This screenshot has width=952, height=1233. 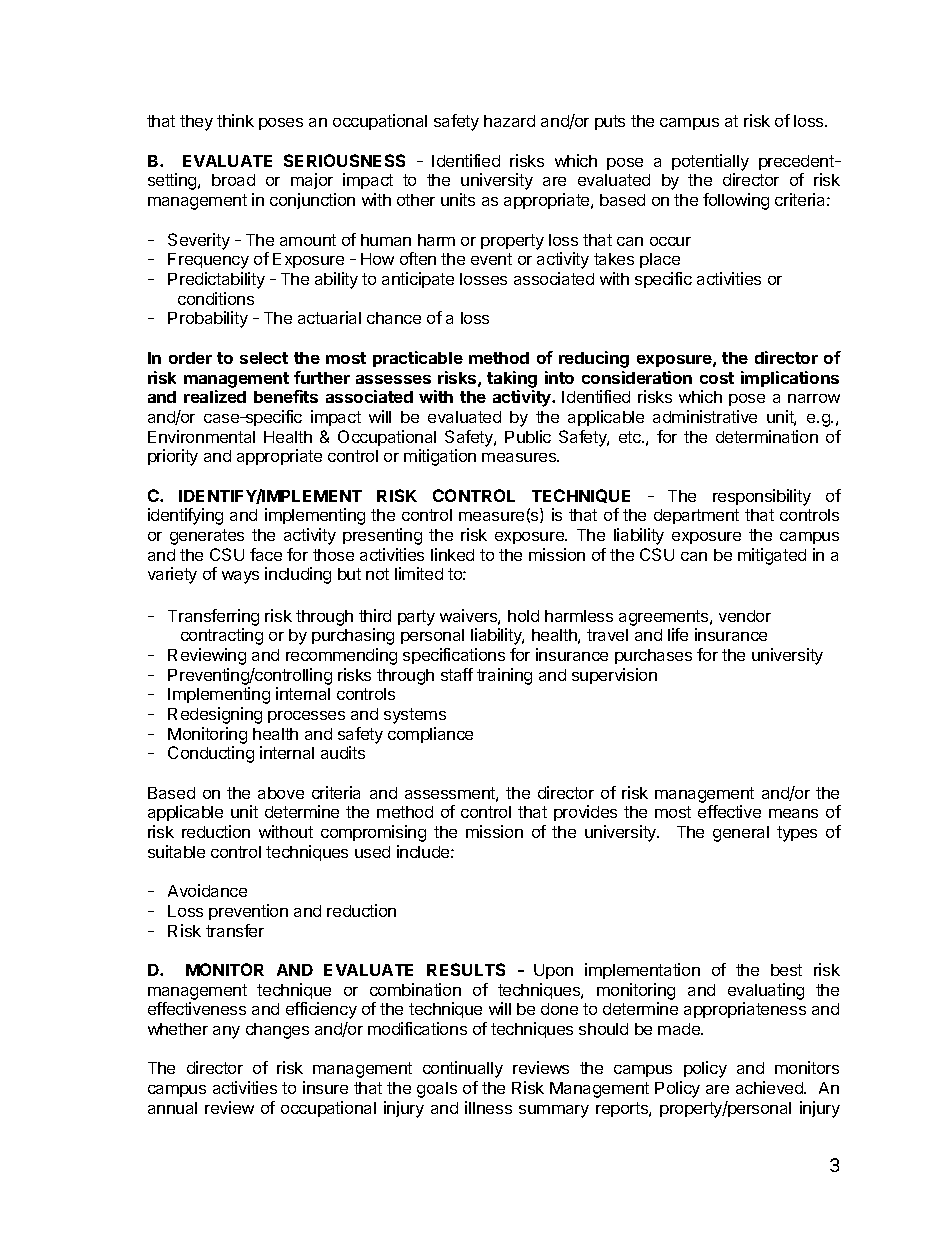 What do you see at coordinates (281, 793) in the screenshot?
I see `above` at bounding box center [281, 793].
